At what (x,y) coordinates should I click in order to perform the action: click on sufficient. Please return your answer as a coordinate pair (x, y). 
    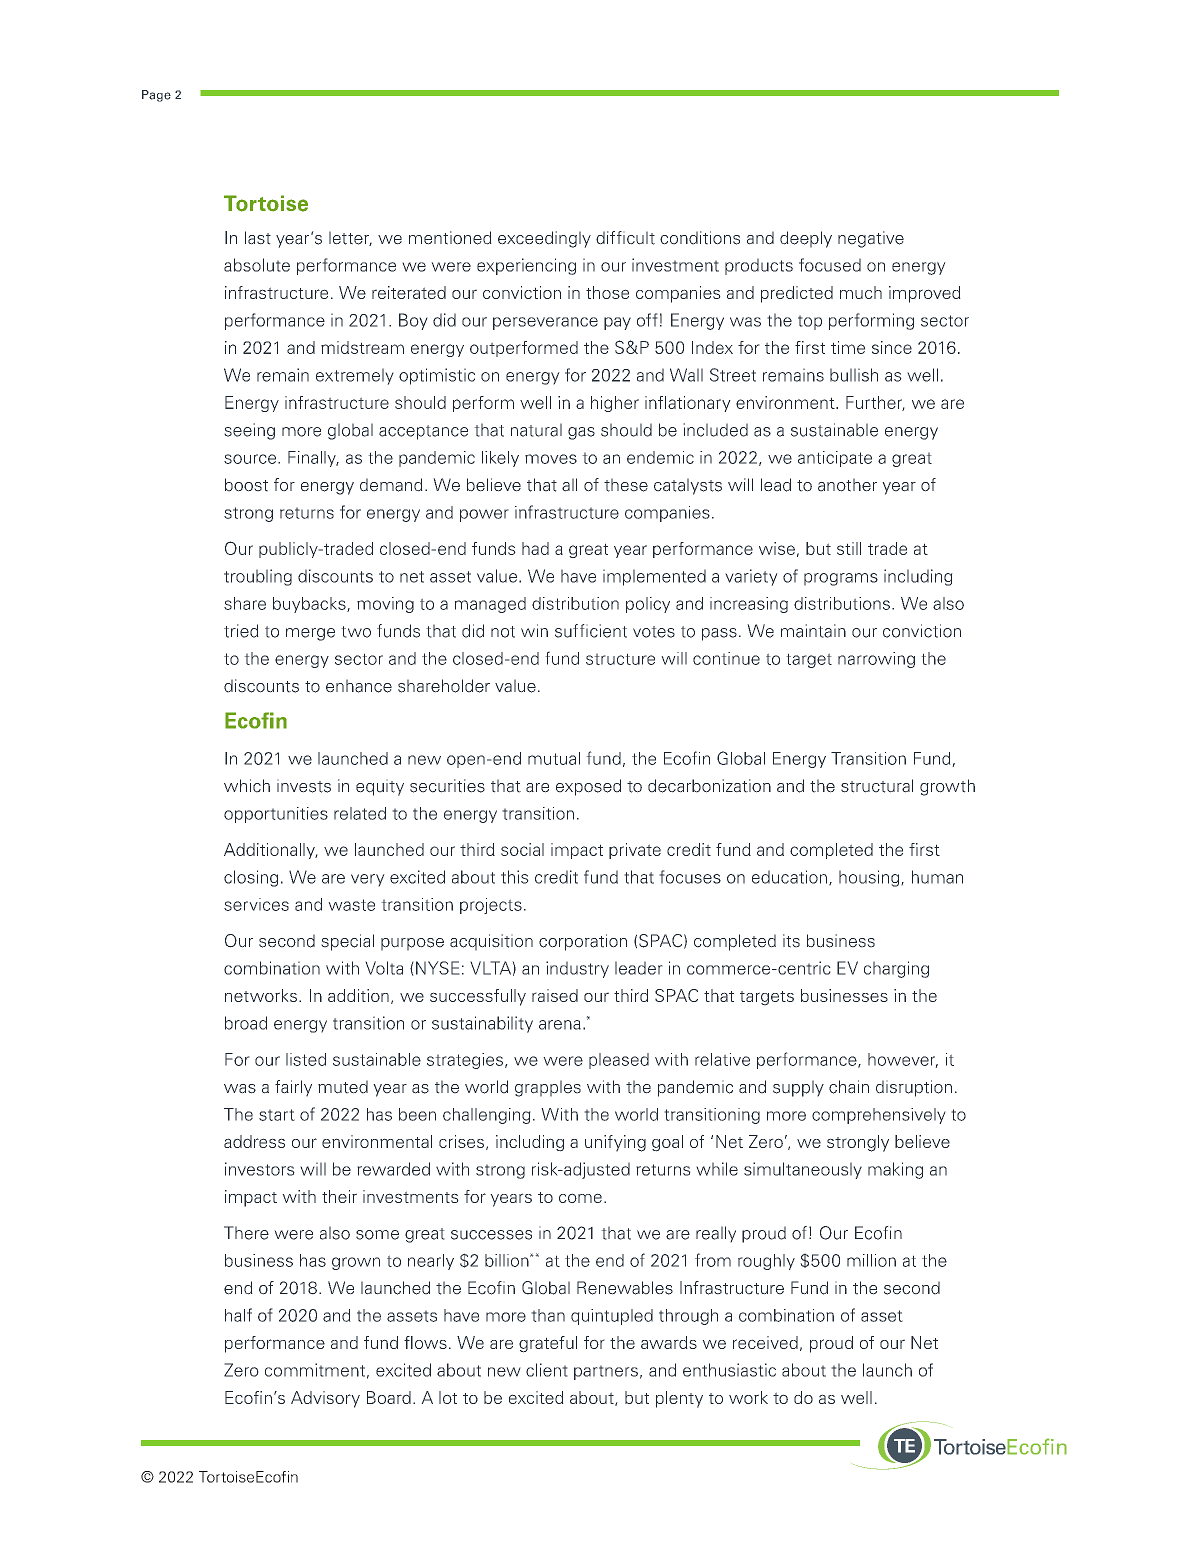
    Looking at the image, I should click on (591, 631).
